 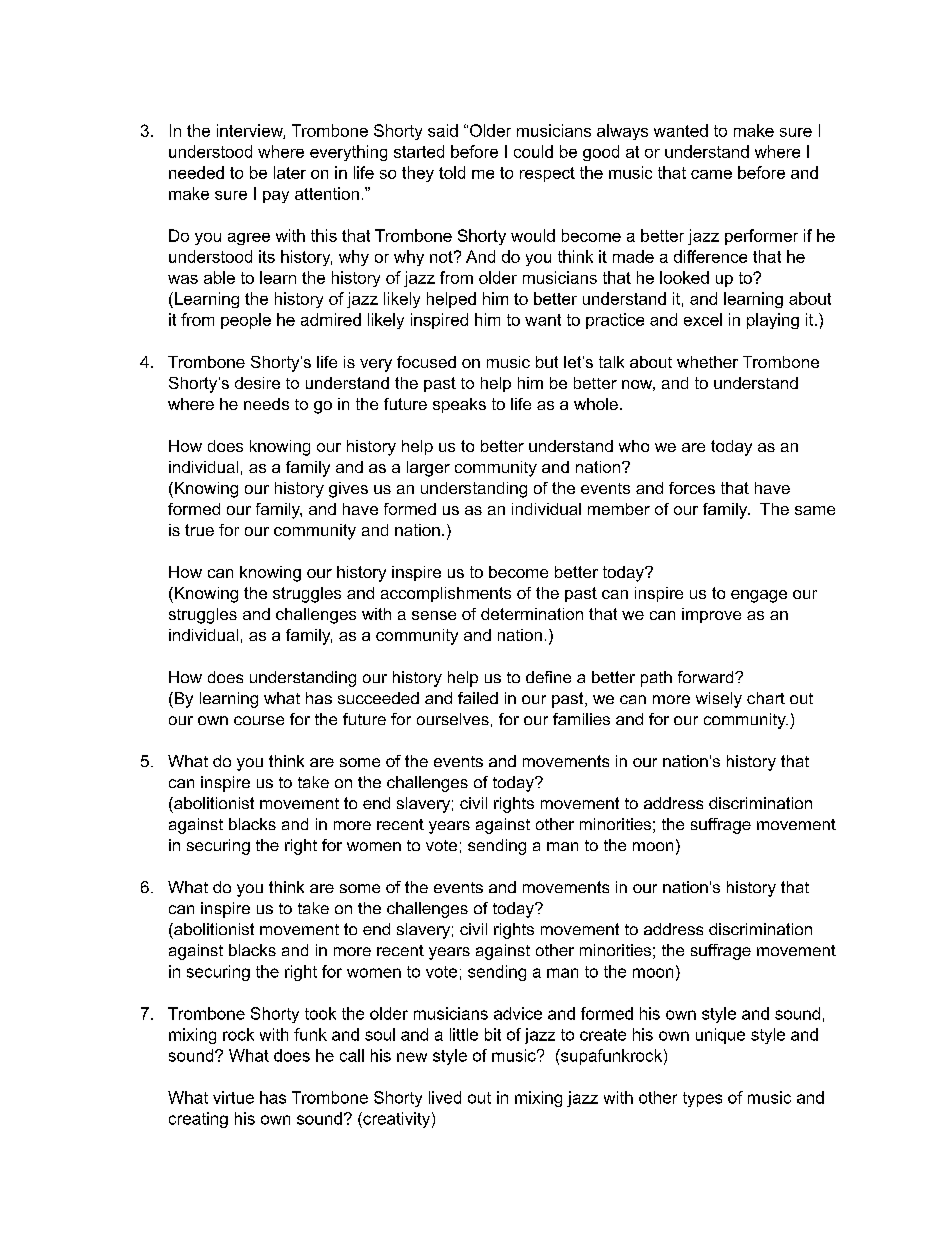 I want to click on types, so click(x=702, y=1099).
